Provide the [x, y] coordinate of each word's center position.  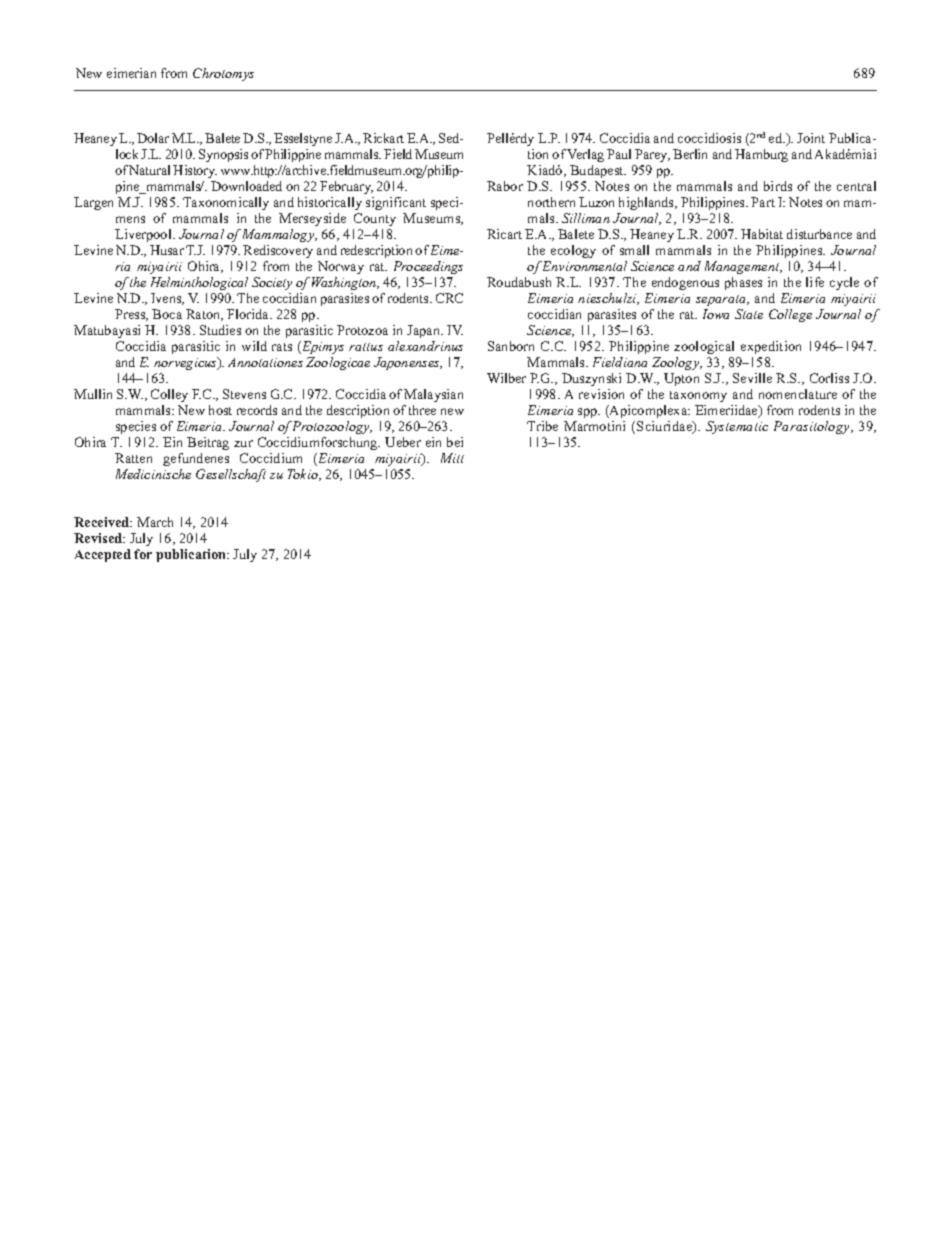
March [155, 522]
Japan [425, 331]
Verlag [585, 155]
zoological [704, 347]
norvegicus [186, 363]
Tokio [304, 475]
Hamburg [761, 155]
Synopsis [223, 155]
